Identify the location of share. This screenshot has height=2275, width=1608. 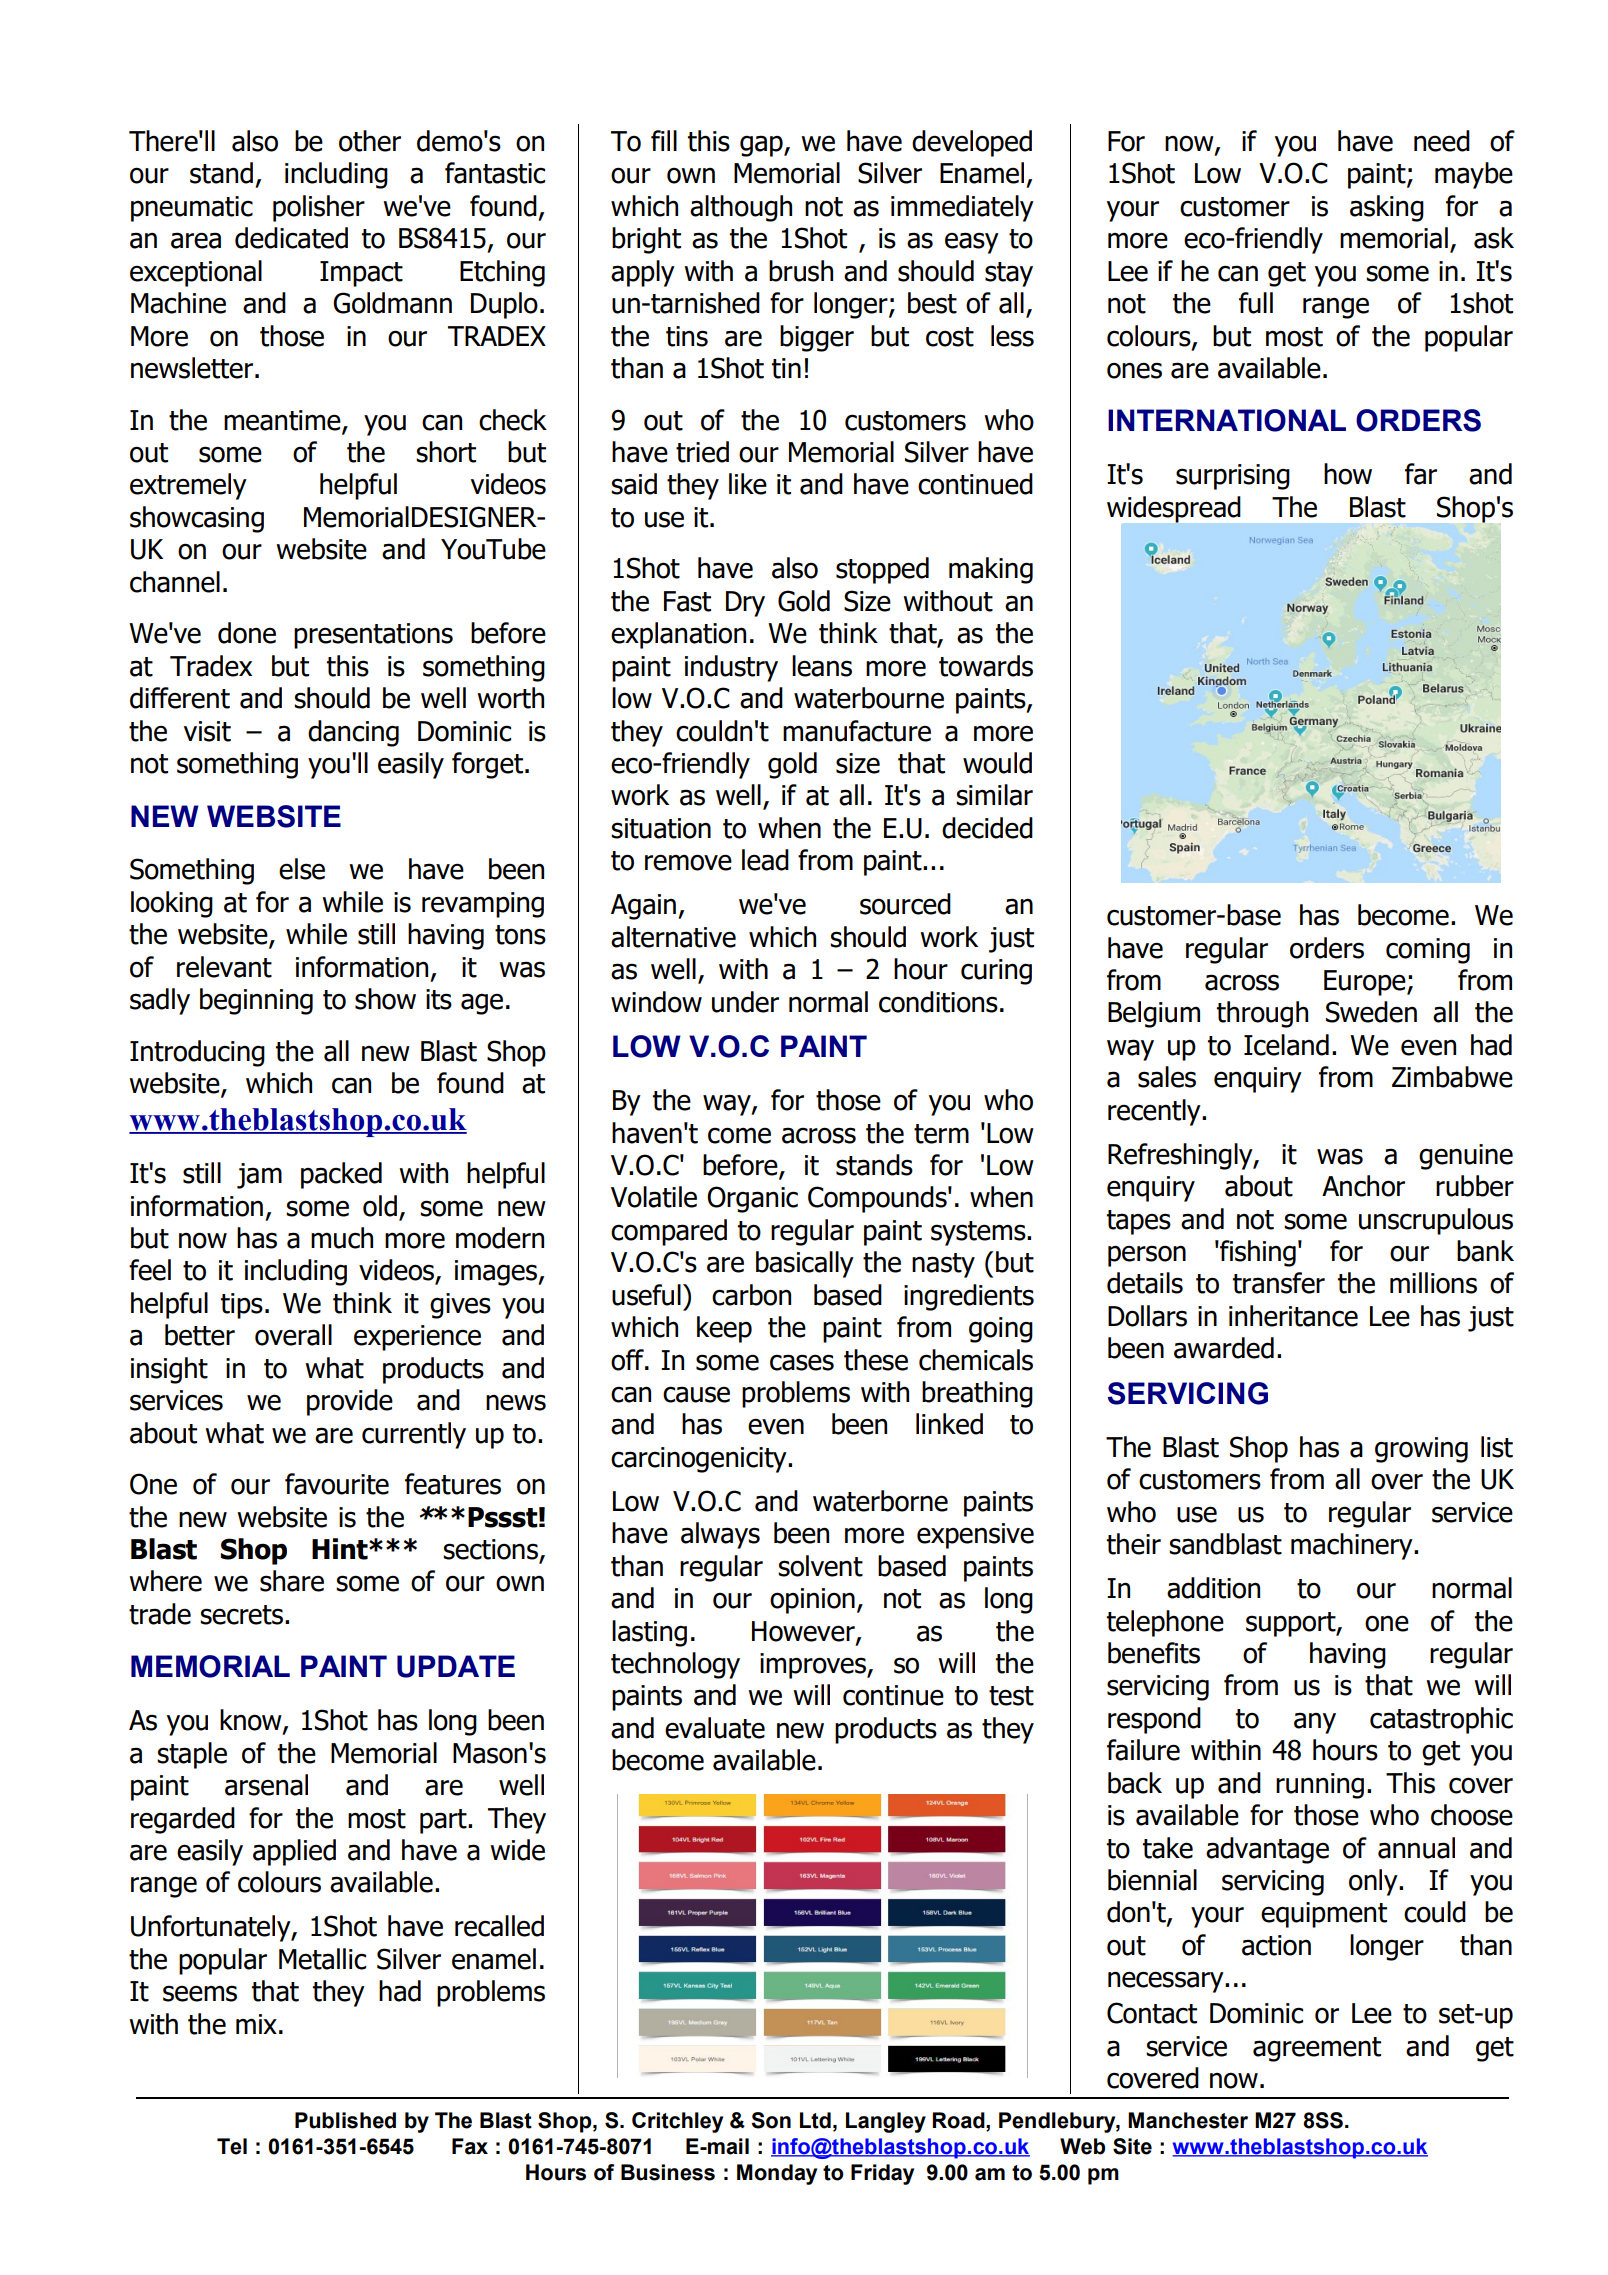
(292, 1581).
